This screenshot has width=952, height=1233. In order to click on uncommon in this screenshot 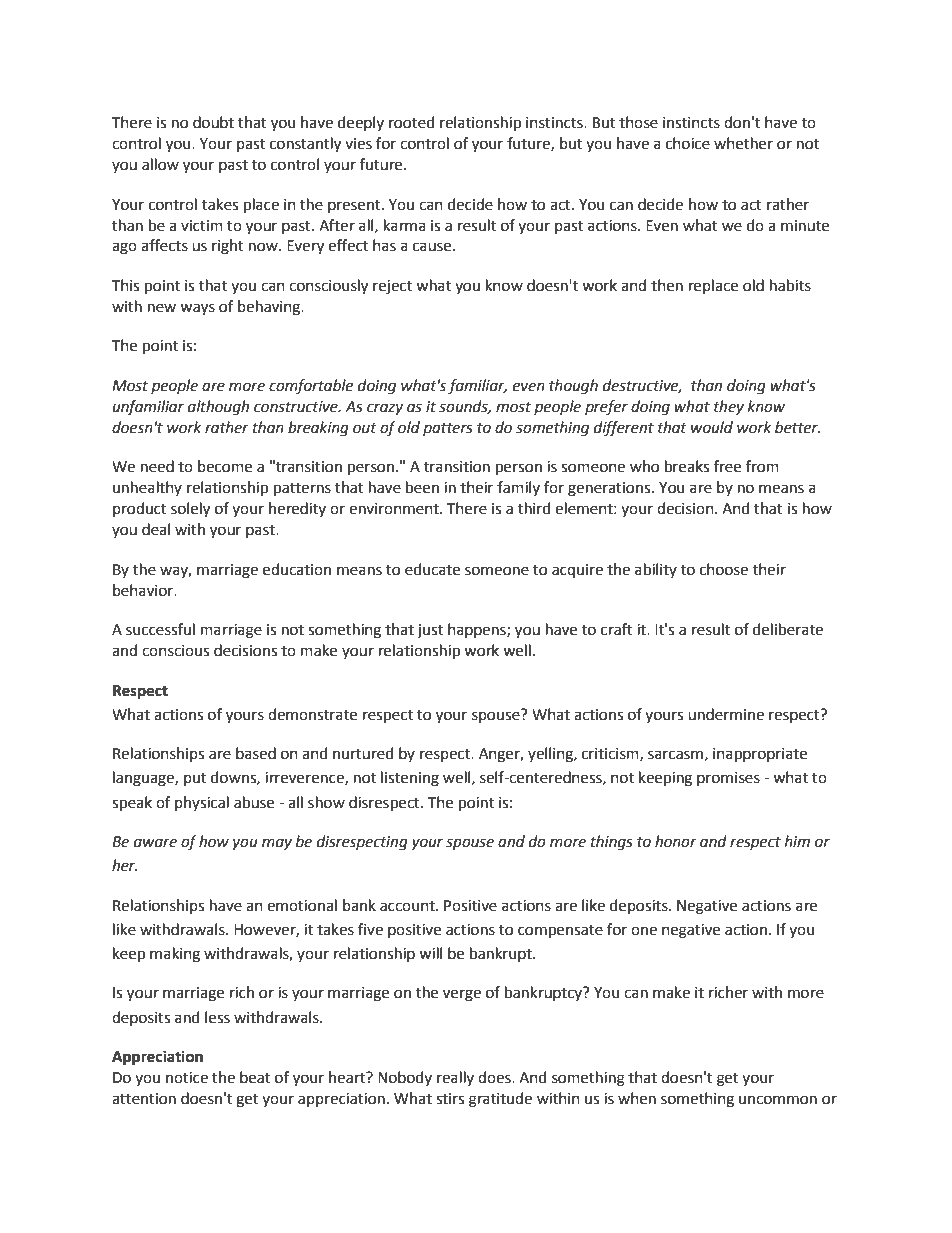, I will do `click(778, 1100)`.
